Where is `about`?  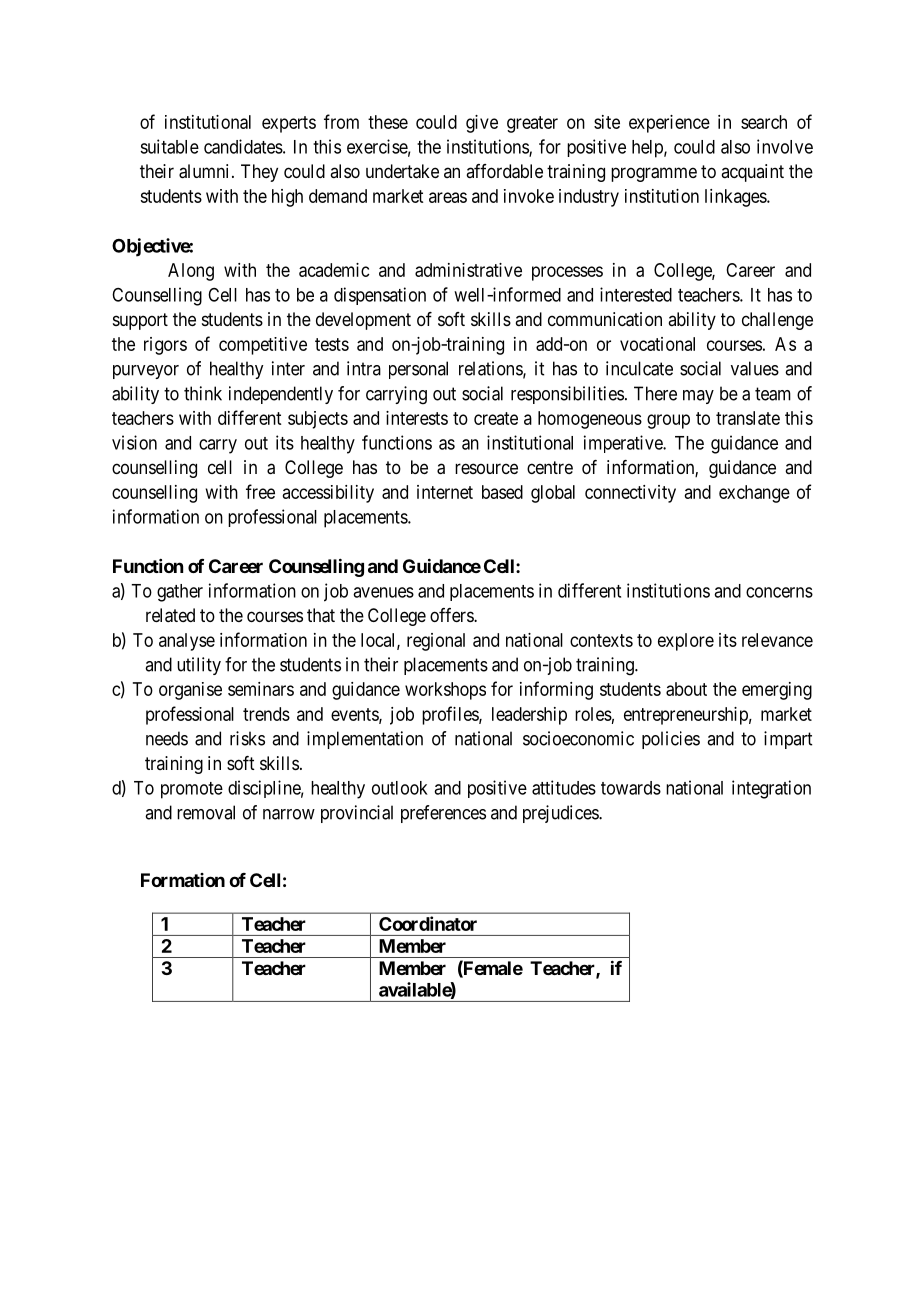 about is located at coordinates (686, 689).
